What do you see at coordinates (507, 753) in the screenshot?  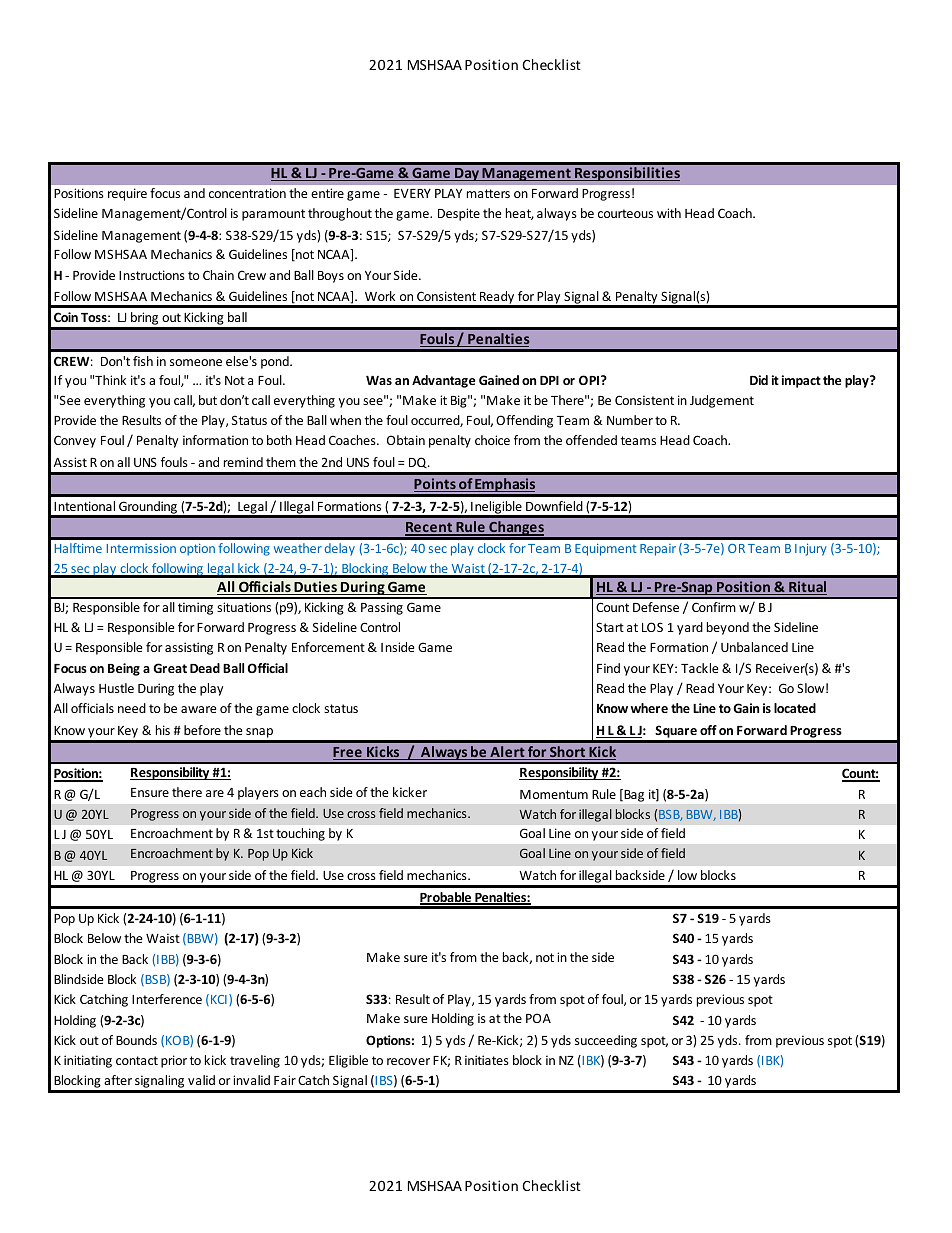 I see `Alert` at bounding box center [507, 753].
